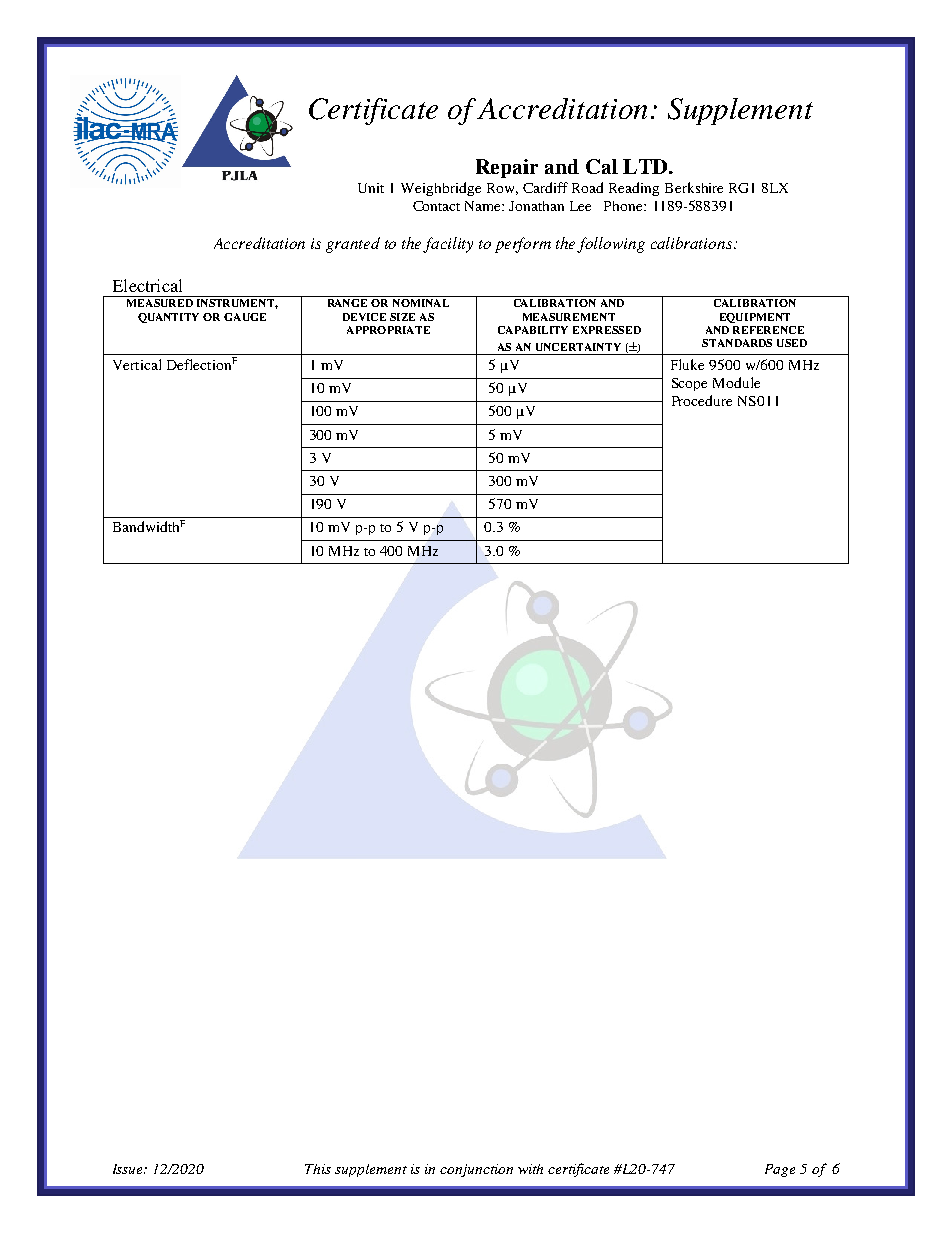  I want to click on Berkshire, so click(694, 187).
